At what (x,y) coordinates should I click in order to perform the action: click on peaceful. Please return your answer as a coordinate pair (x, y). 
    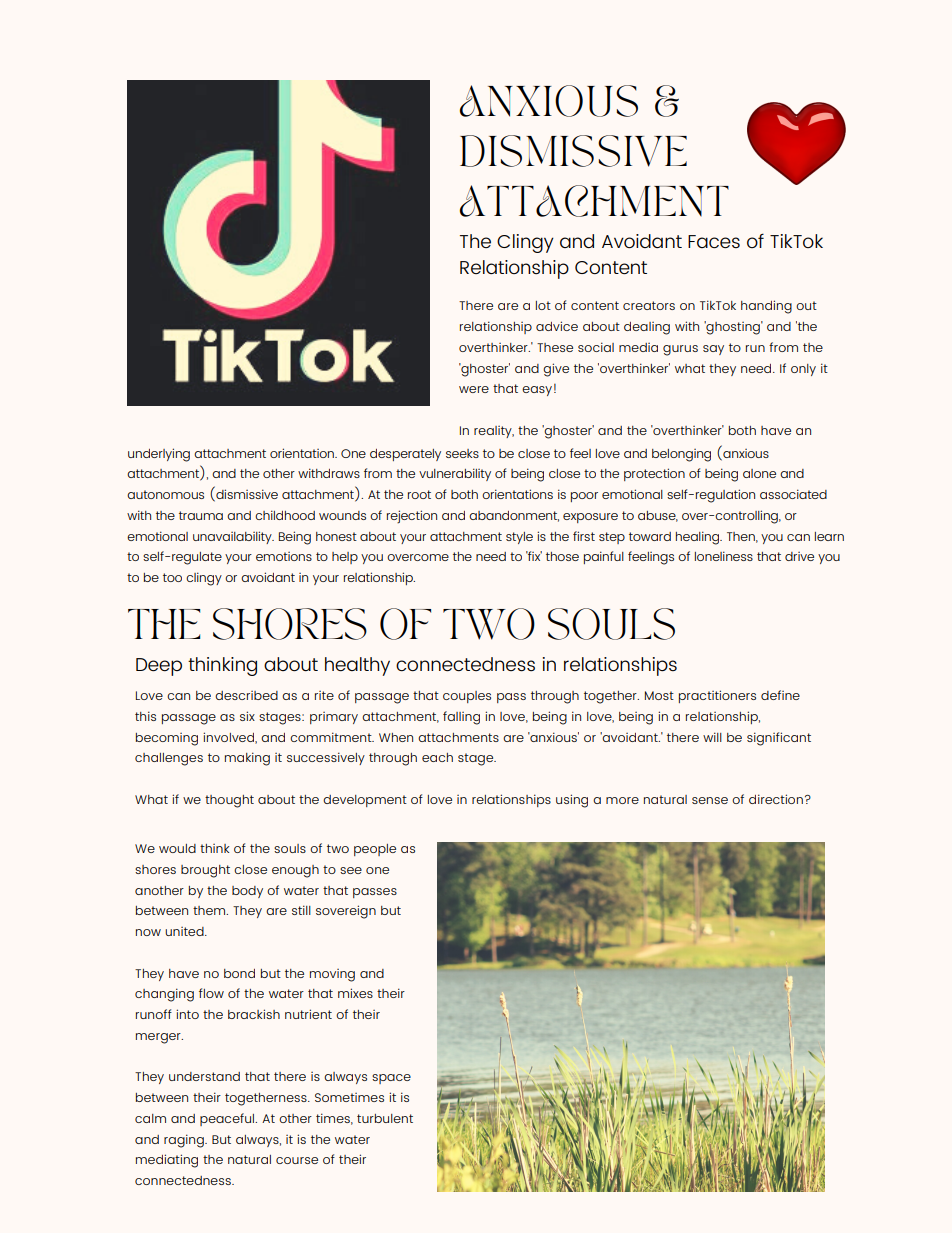
    Looking at the image, I should click on (228, 1119).
